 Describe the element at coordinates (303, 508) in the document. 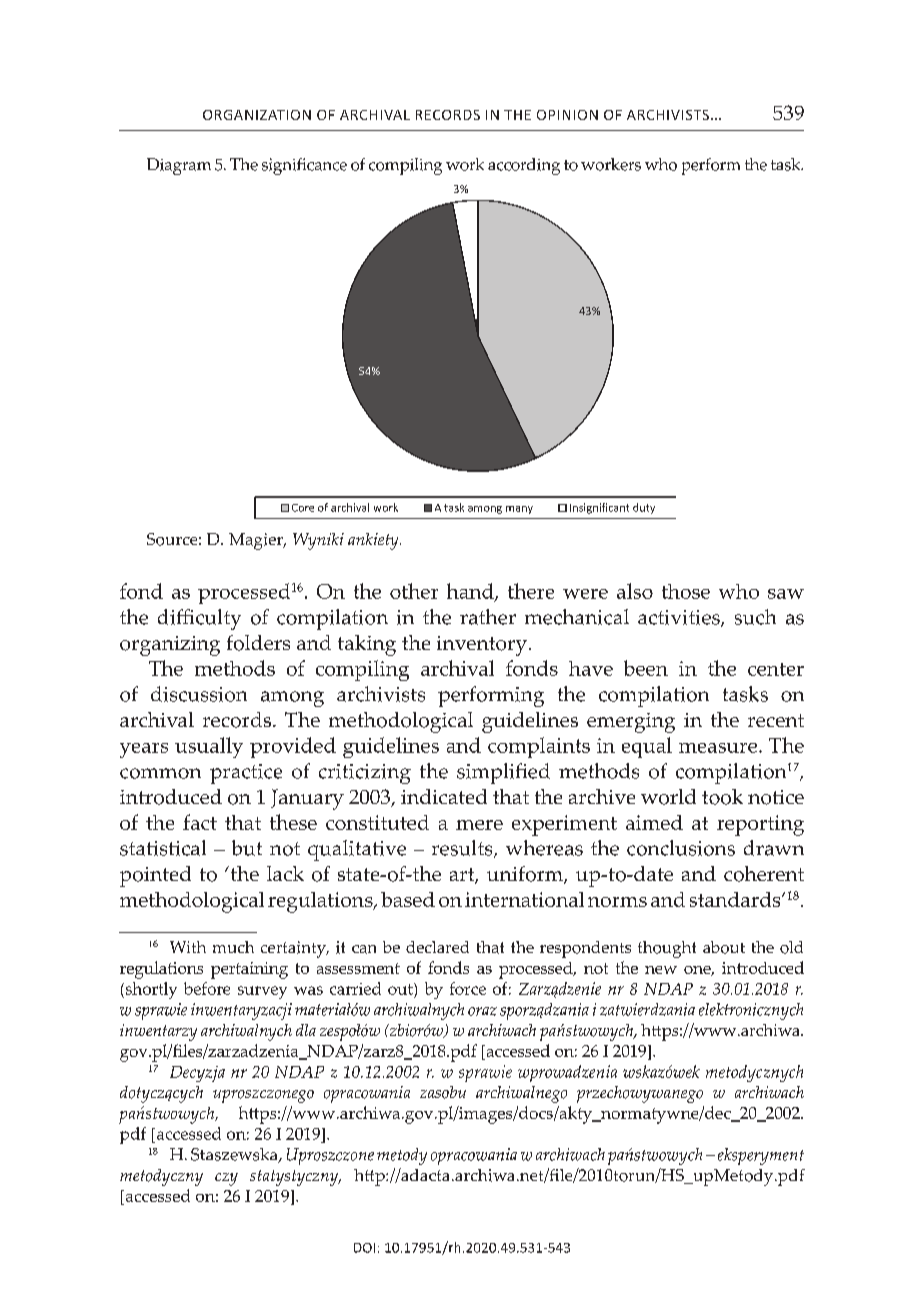

I see `Core` at that location.
